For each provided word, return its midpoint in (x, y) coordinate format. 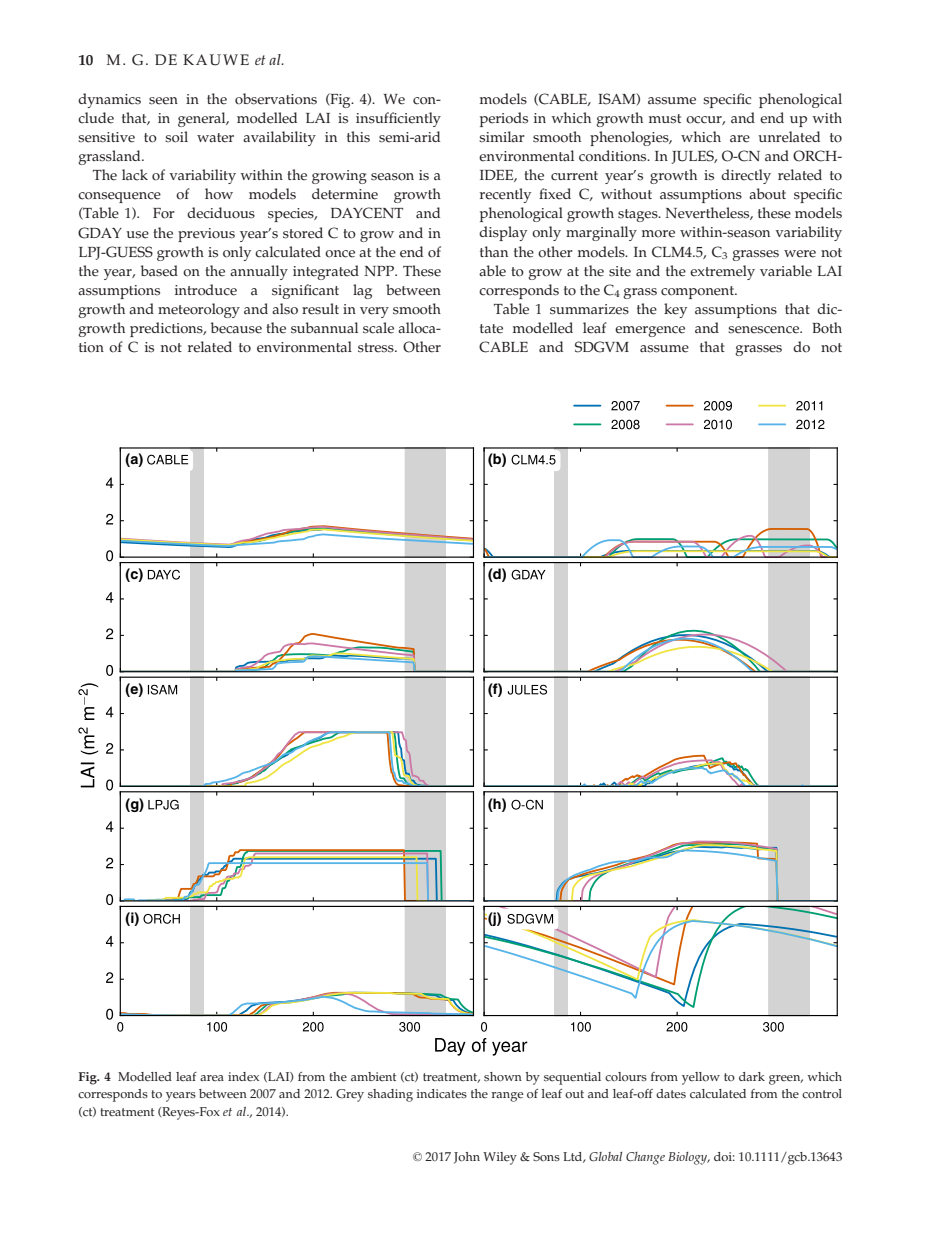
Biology (689, 1158)
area (212, 1078)
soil (176, 137)
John (467, 1158)
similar (502, 137)
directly (746, 176)
